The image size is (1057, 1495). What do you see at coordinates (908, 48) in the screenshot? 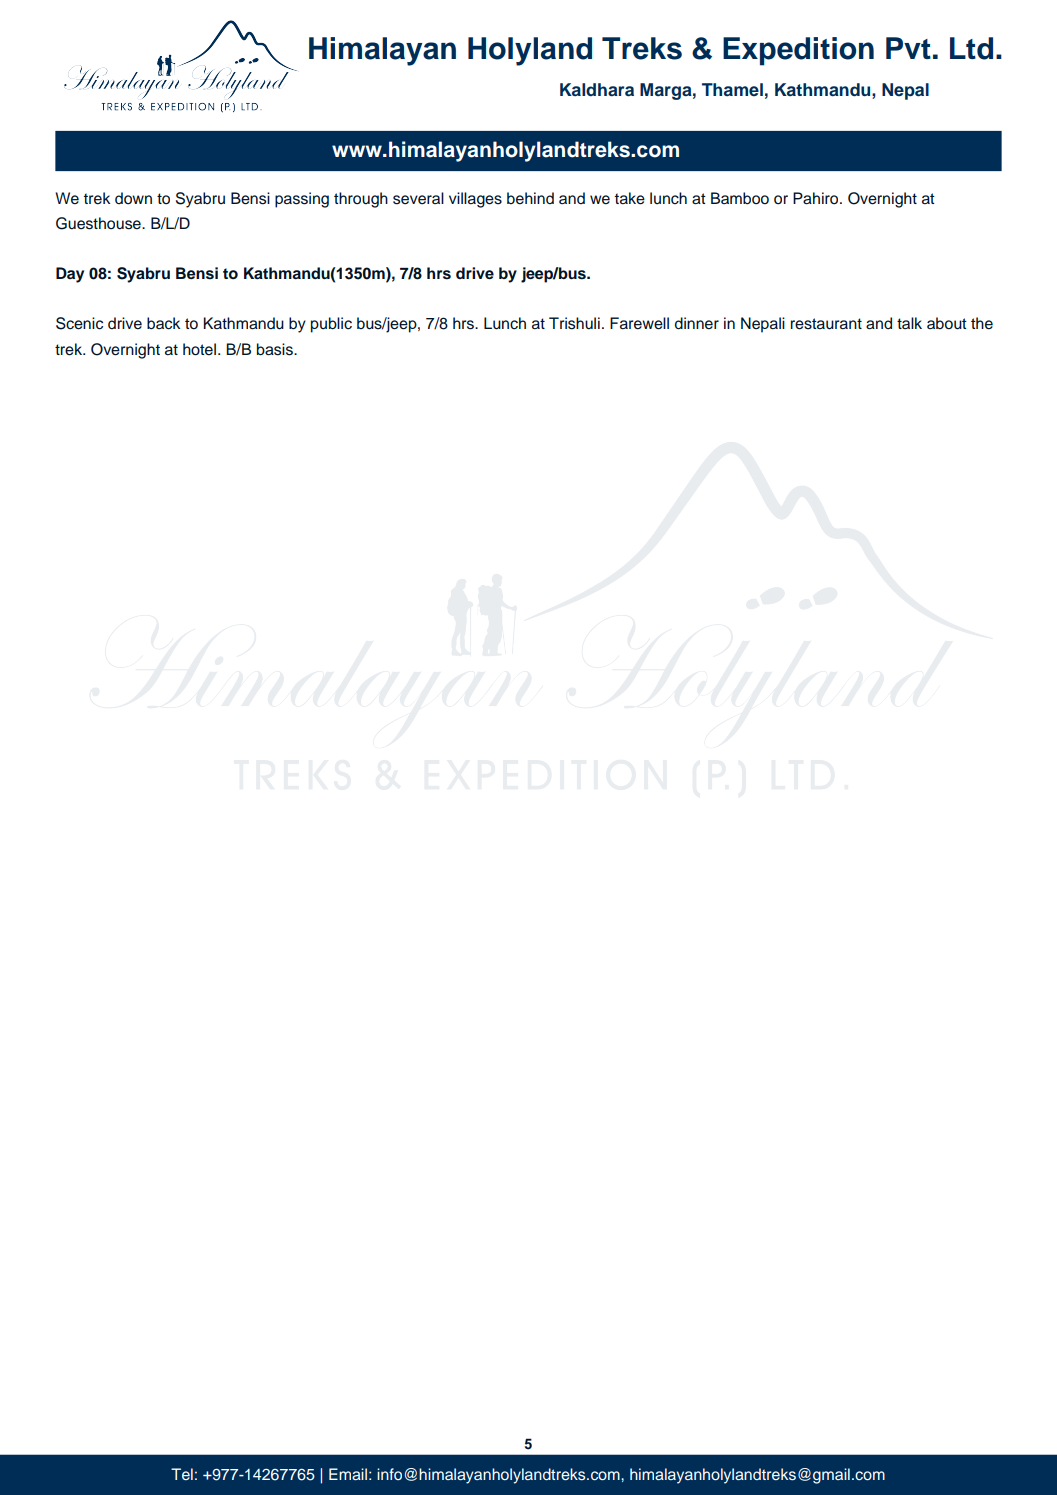
I see `Pvt` at bounding box center [908, 48].
